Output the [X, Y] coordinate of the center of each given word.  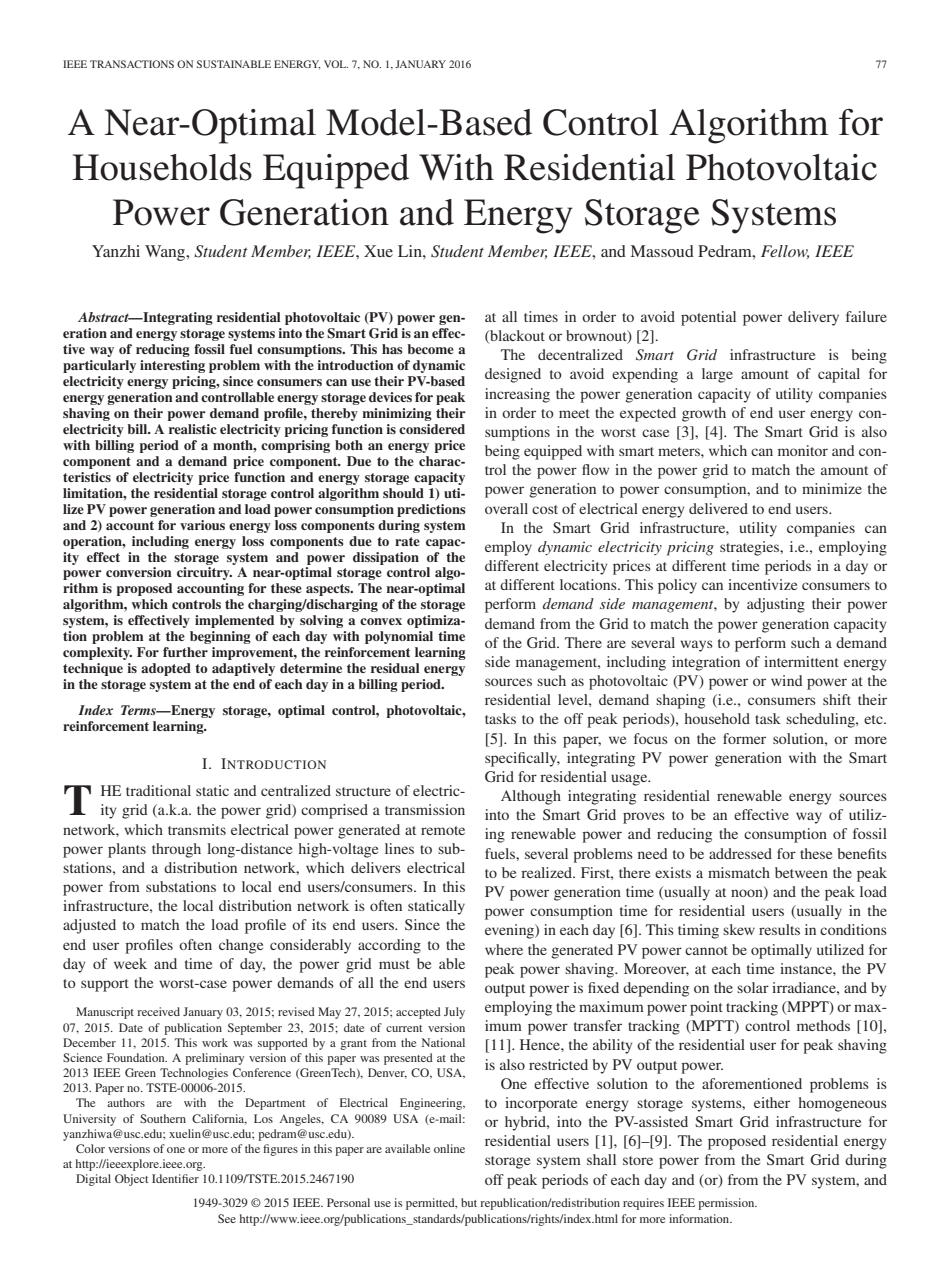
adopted [166, 669]
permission [727, 1204]
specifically [522, 759]
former [744, 738]
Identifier [175, 1178]
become [430, 349]
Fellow [785, 252]
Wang [166, 253]
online [449, 1148]
